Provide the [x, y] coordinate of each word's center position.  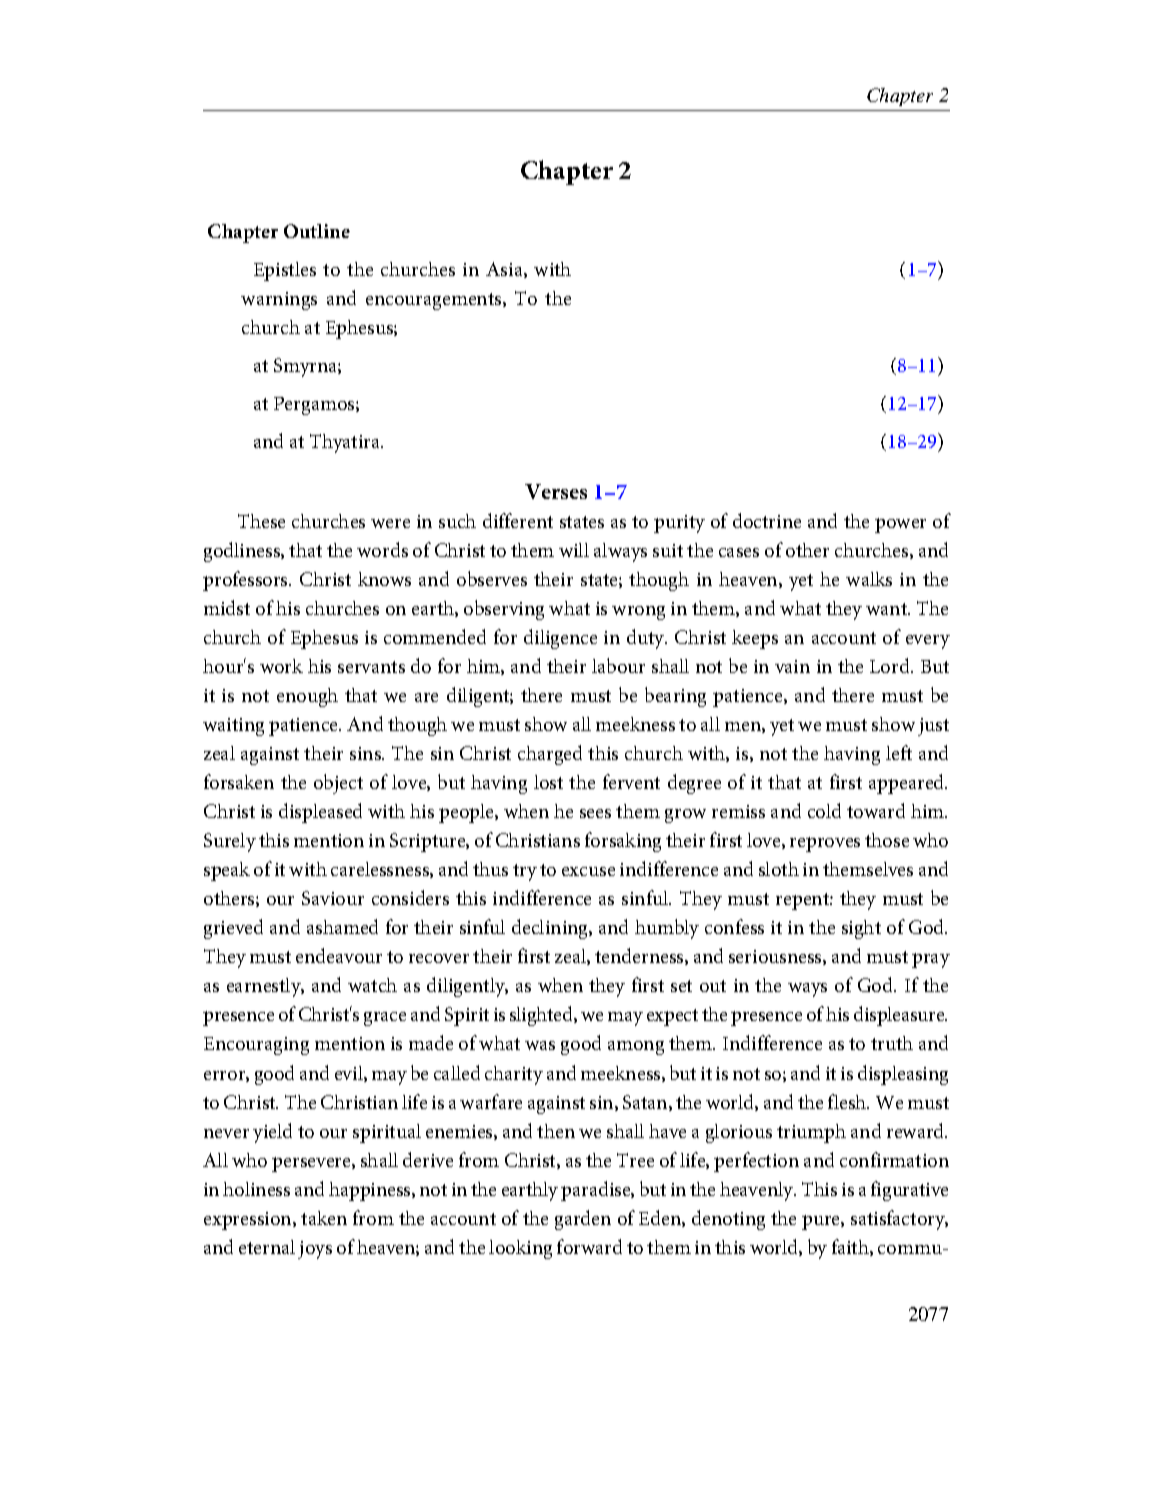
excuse [588, 871]
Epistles [285, 271]
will [574, 550]
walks [869, 579]
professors [246, 581]
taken [324, 1218]
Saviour [333, 898]
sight [861, 929]
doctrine [767, 520]
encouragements [435, 301]
